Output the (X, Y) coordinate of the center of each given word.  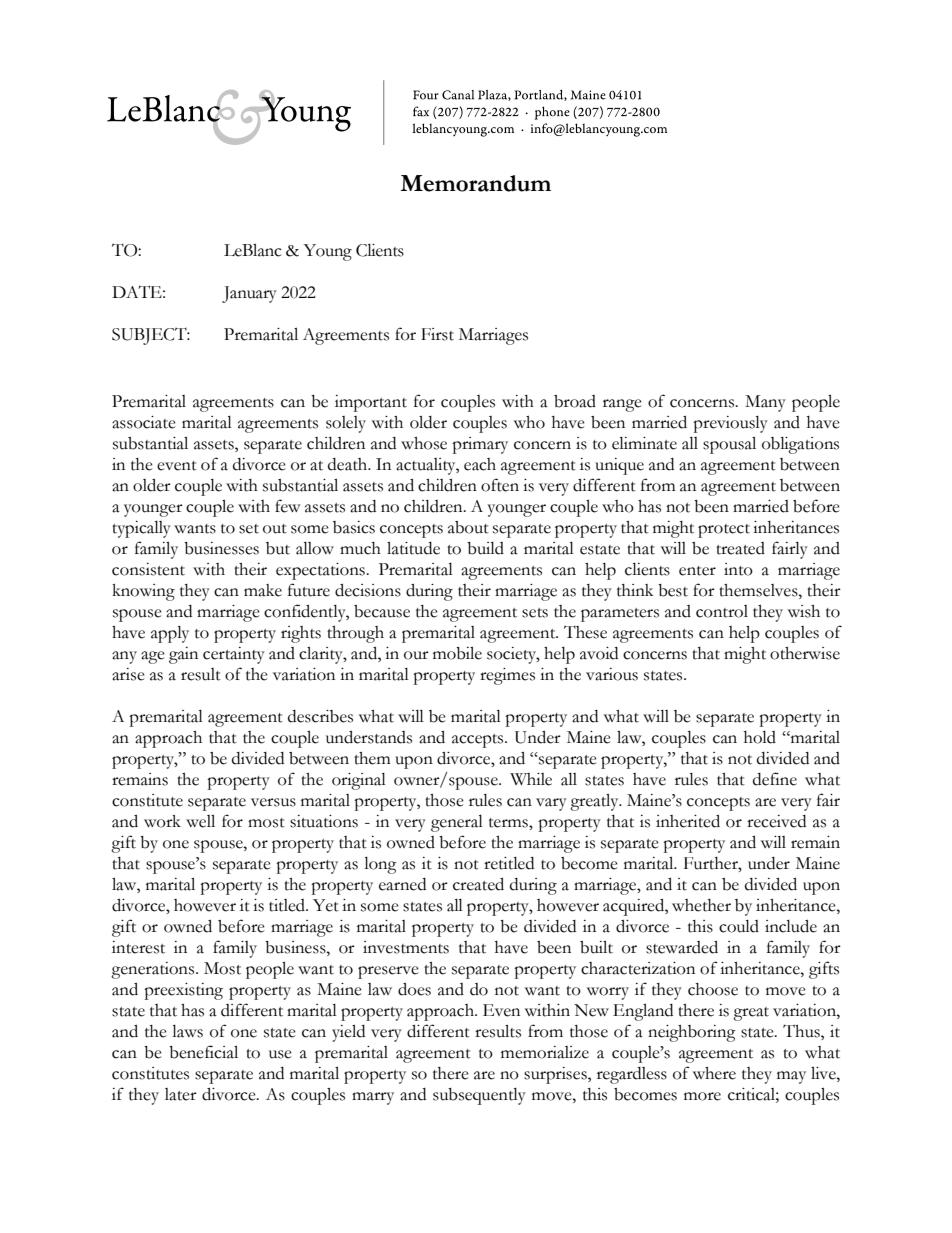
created (478, 884)
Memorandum (475, 183)
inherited (688, 821)
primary (480, 445)
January (249, 294)
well (200, 821)
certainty (234, 655)
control (722, 611)
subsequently (479, 1096)
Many (765, 403)
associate (144, 422)
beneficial (203, 1052)
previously (730, 424)
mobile (457, 653)
